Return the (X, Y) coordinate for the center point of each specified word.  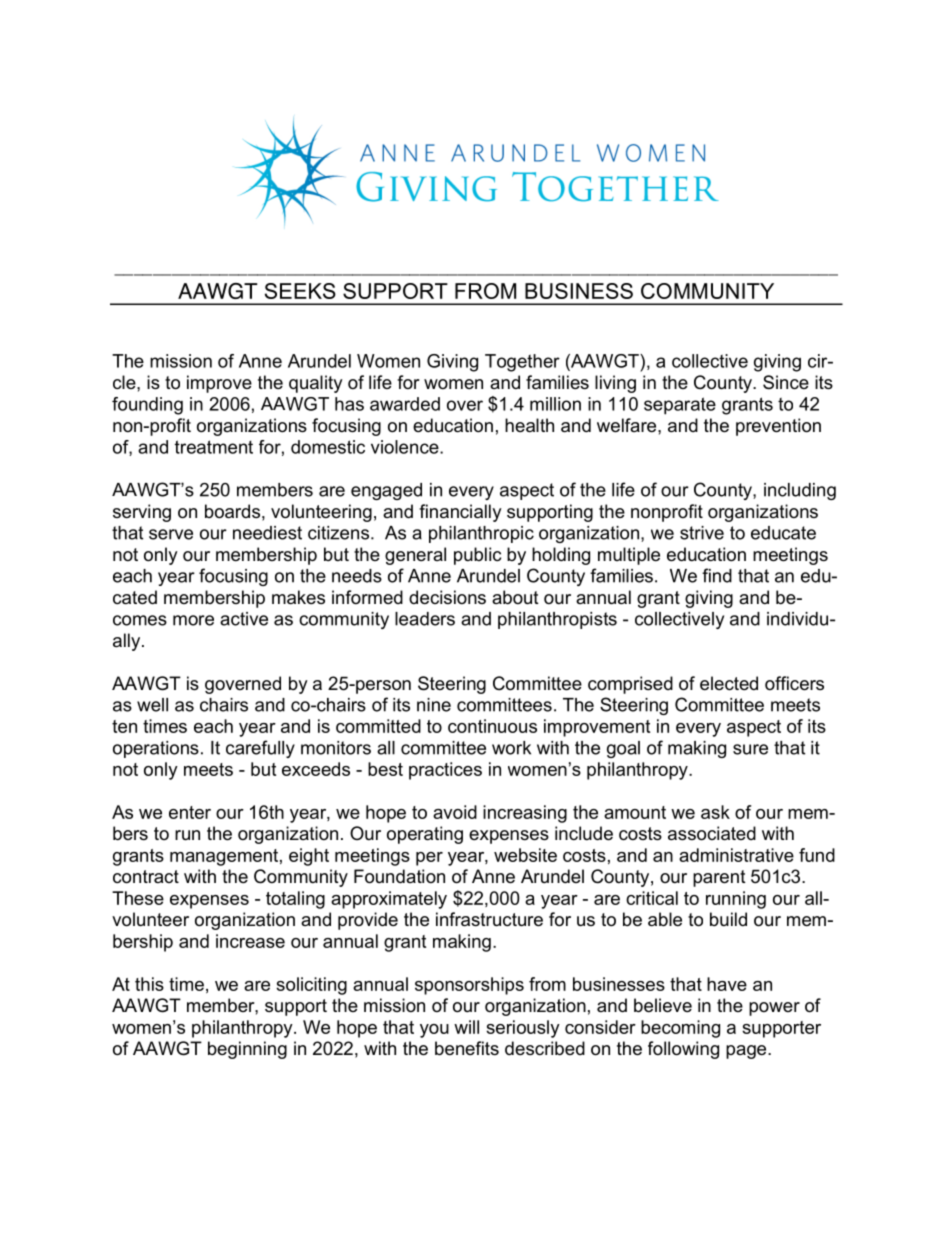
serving (142, 513)
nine (434, 705)
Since (786, 382)
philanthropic (481, 534)
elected (729, 683)
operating (425, 835)
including (800, 491)
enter (190, 812)
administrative (736, 855)
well (152, 705)
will (466, 1027)
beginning (247, 1050)
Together (522, 363)
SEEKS (300, 291)
